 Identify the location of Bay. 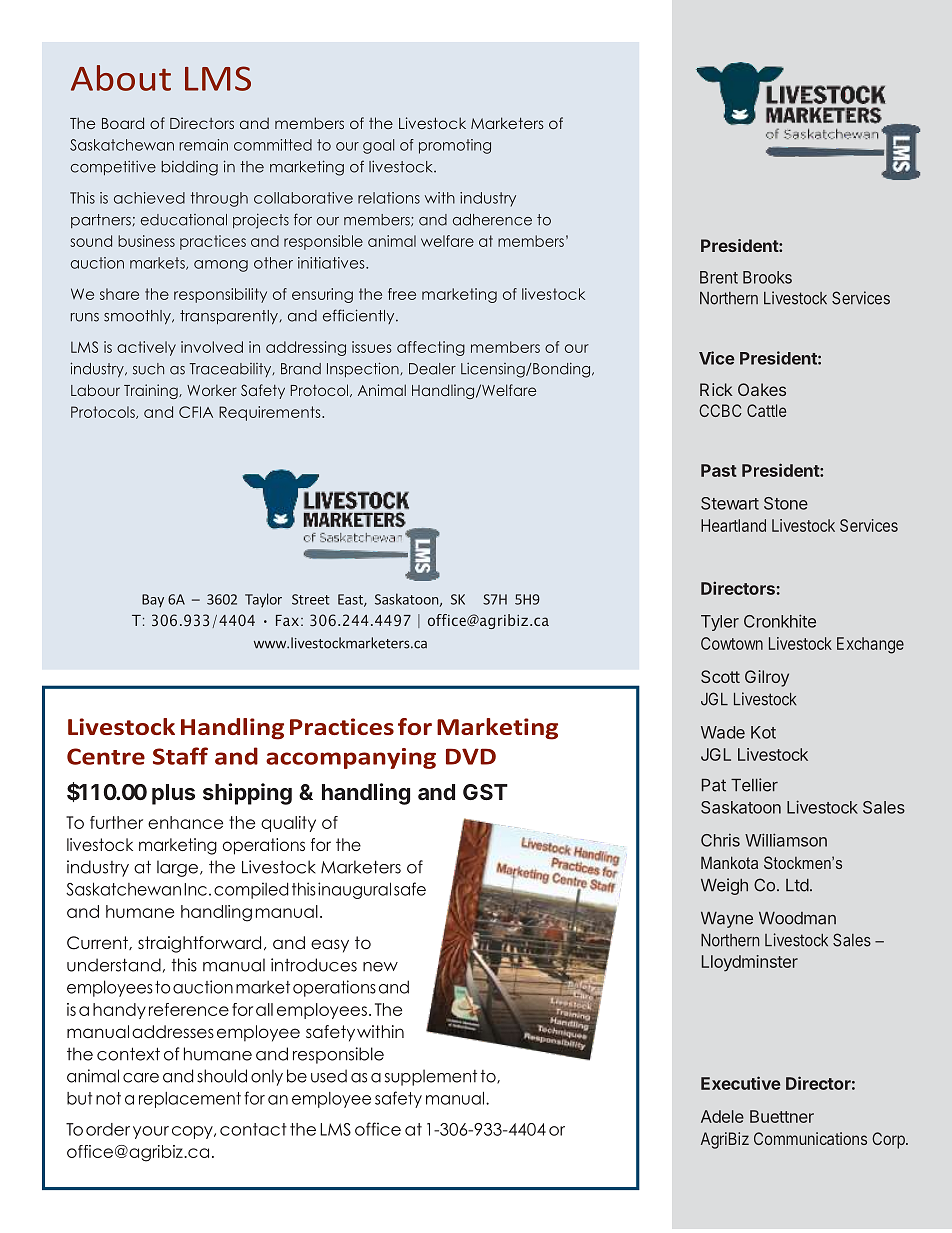
(153, 600).
